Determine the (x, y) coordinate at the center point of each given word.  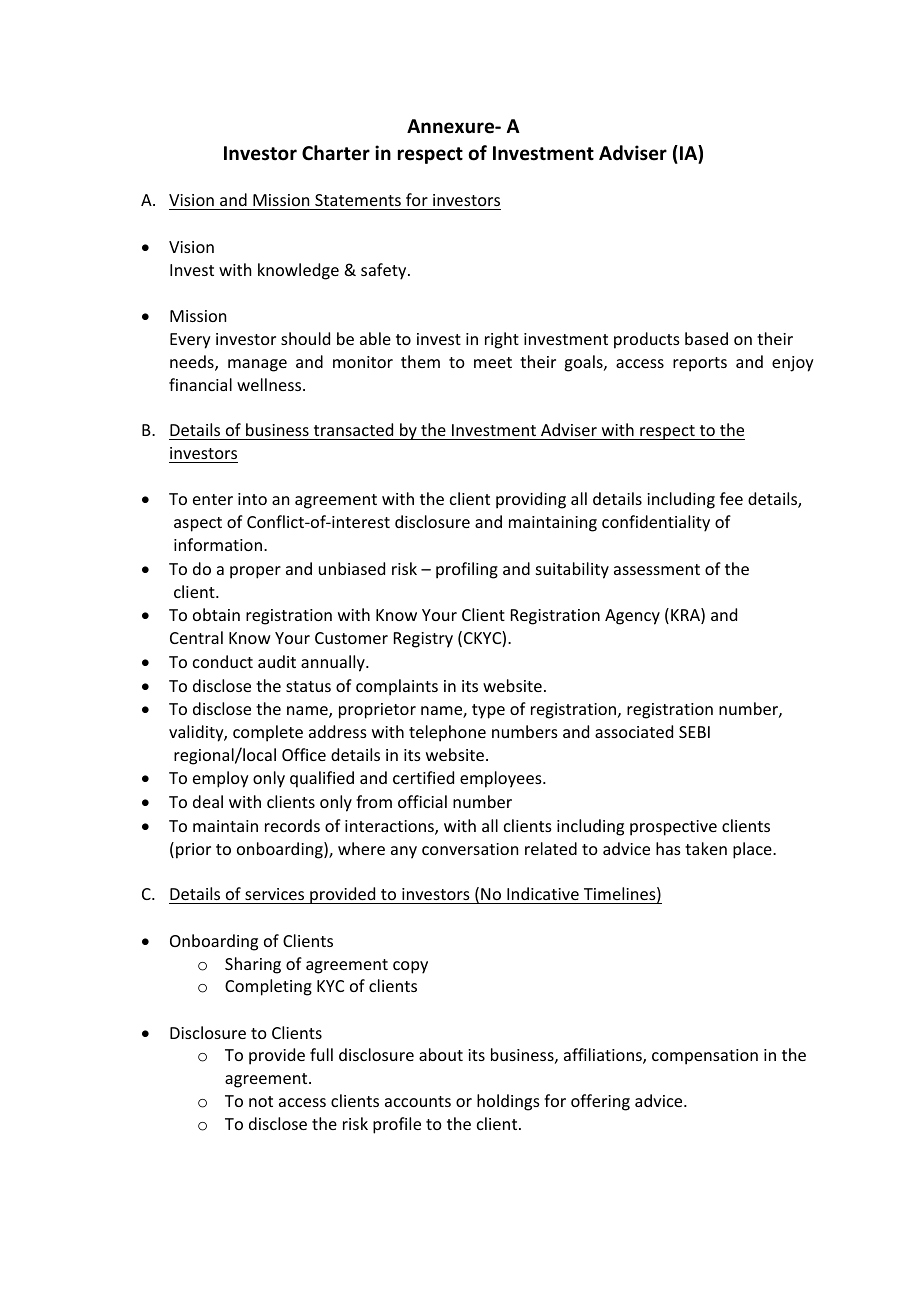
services (274, 894)
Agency (632, 617)
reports (700, 364)
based (706, 338)
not (261, 1101)
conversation (470, 849)
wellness (270, 384)
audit (277, 661)
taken (706, 848)
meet (493, 362)
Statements (358, 202)
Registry (423, 640)
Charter (336, 153)
